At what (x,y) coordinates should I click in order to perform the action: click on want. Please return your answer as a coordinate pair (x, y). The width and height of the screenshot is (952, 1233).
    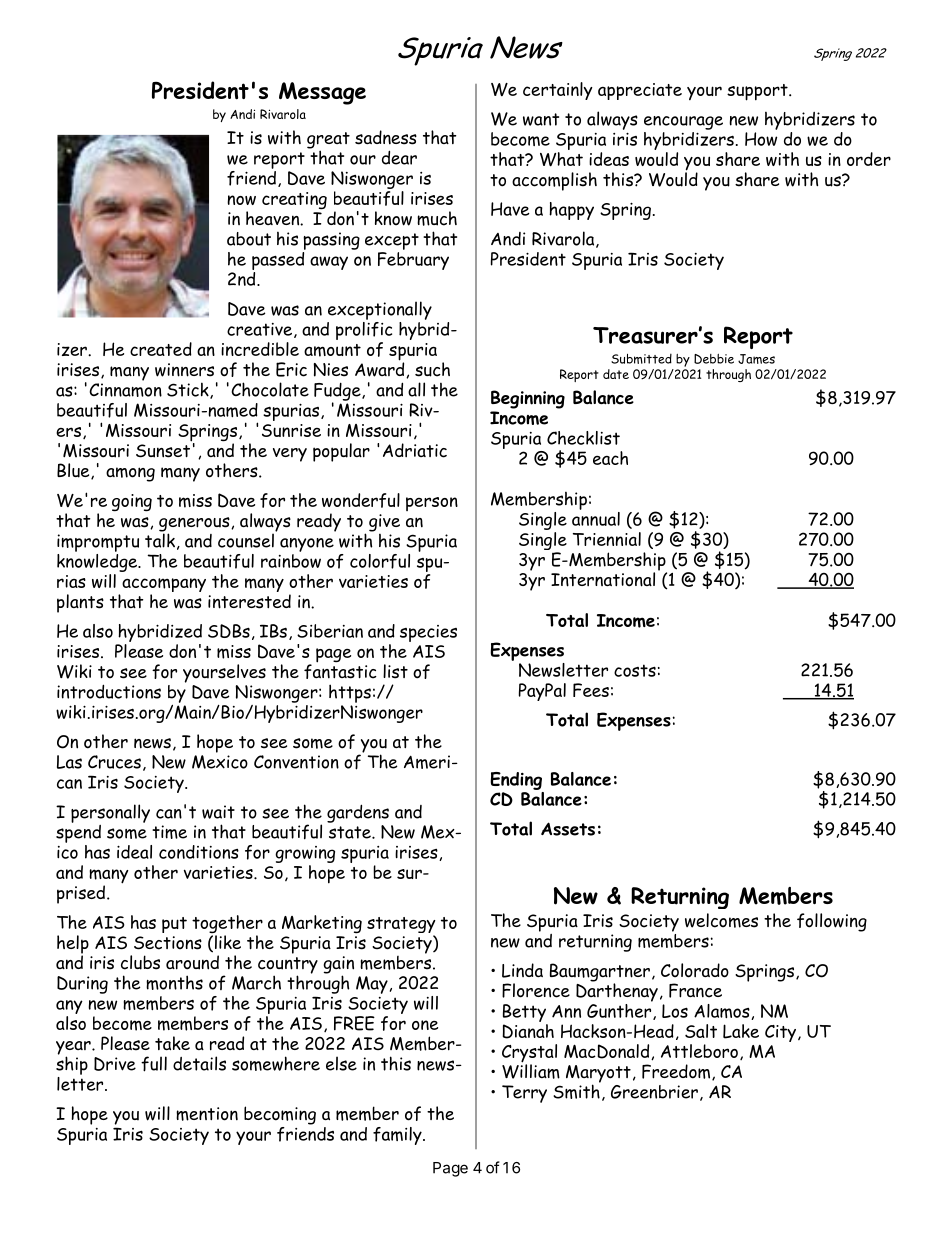
    Looking at the image, I should click on (541, 119).
